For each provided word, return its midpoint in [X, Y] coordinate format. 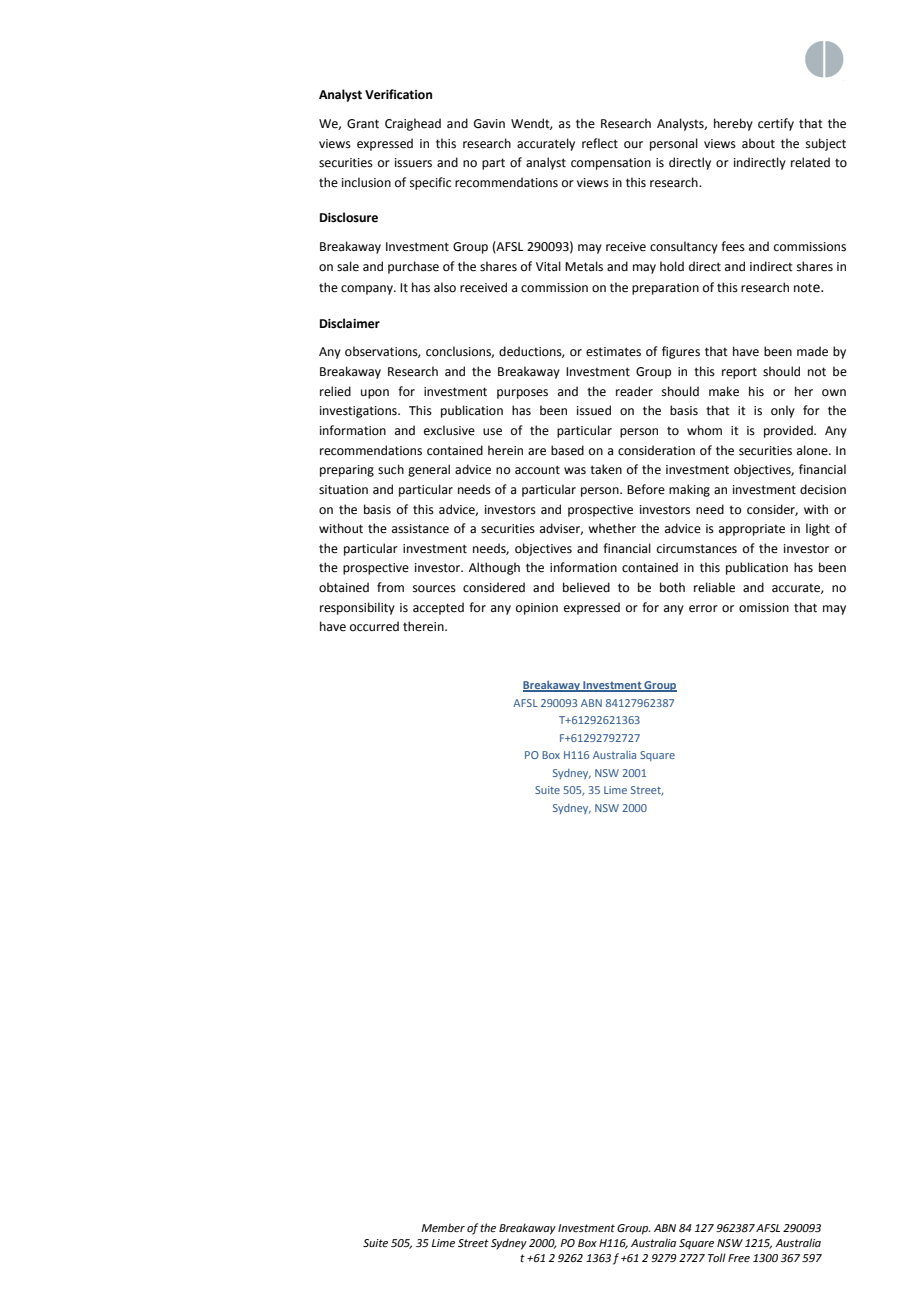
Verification [398, 94]
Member [443, 1227]
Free [739, 1258]
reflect [600, 143]
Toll [717, 1257]
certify [776, 124]
